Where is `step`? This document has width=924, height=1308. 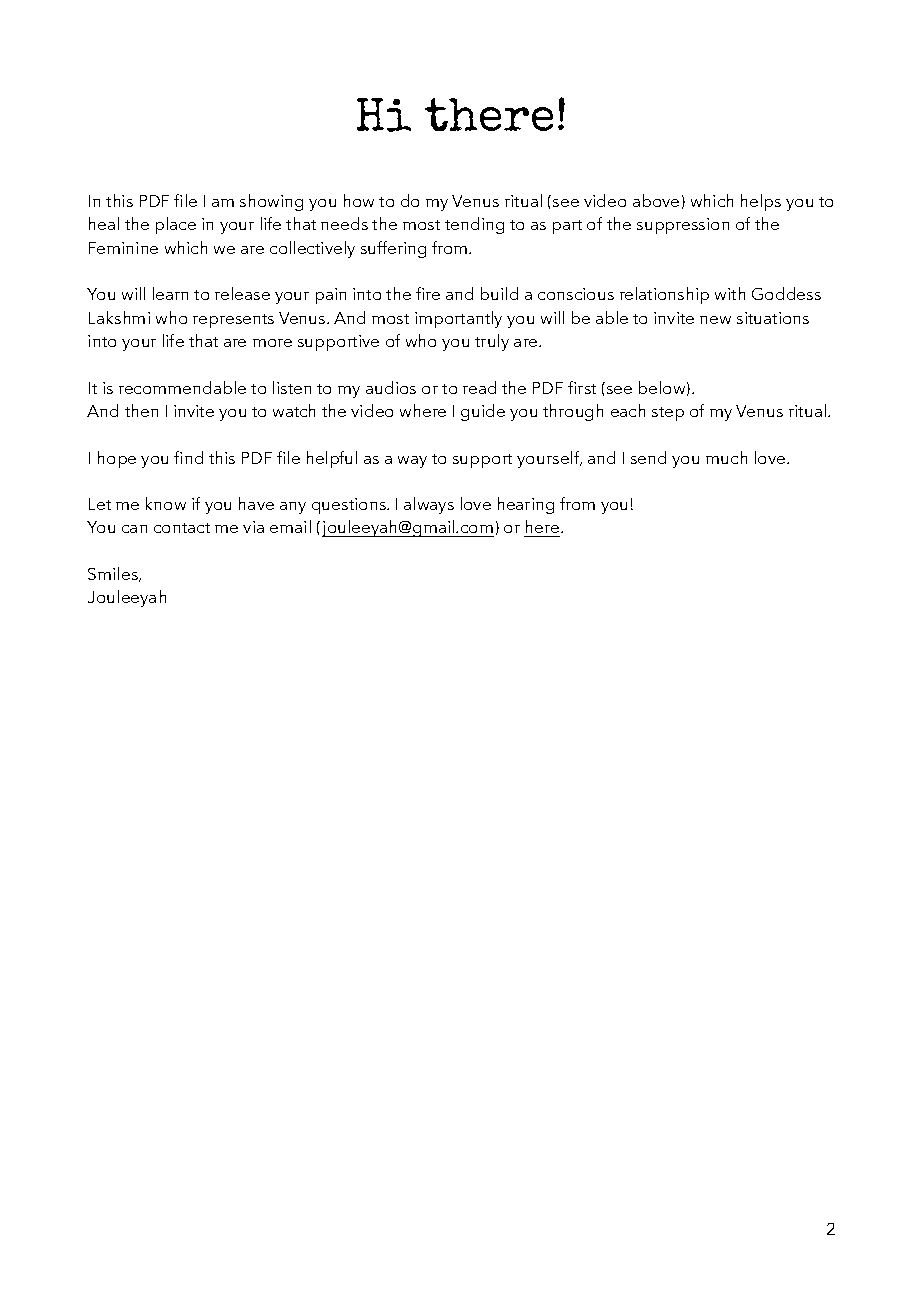 step is located at coordinates (668, 414).
